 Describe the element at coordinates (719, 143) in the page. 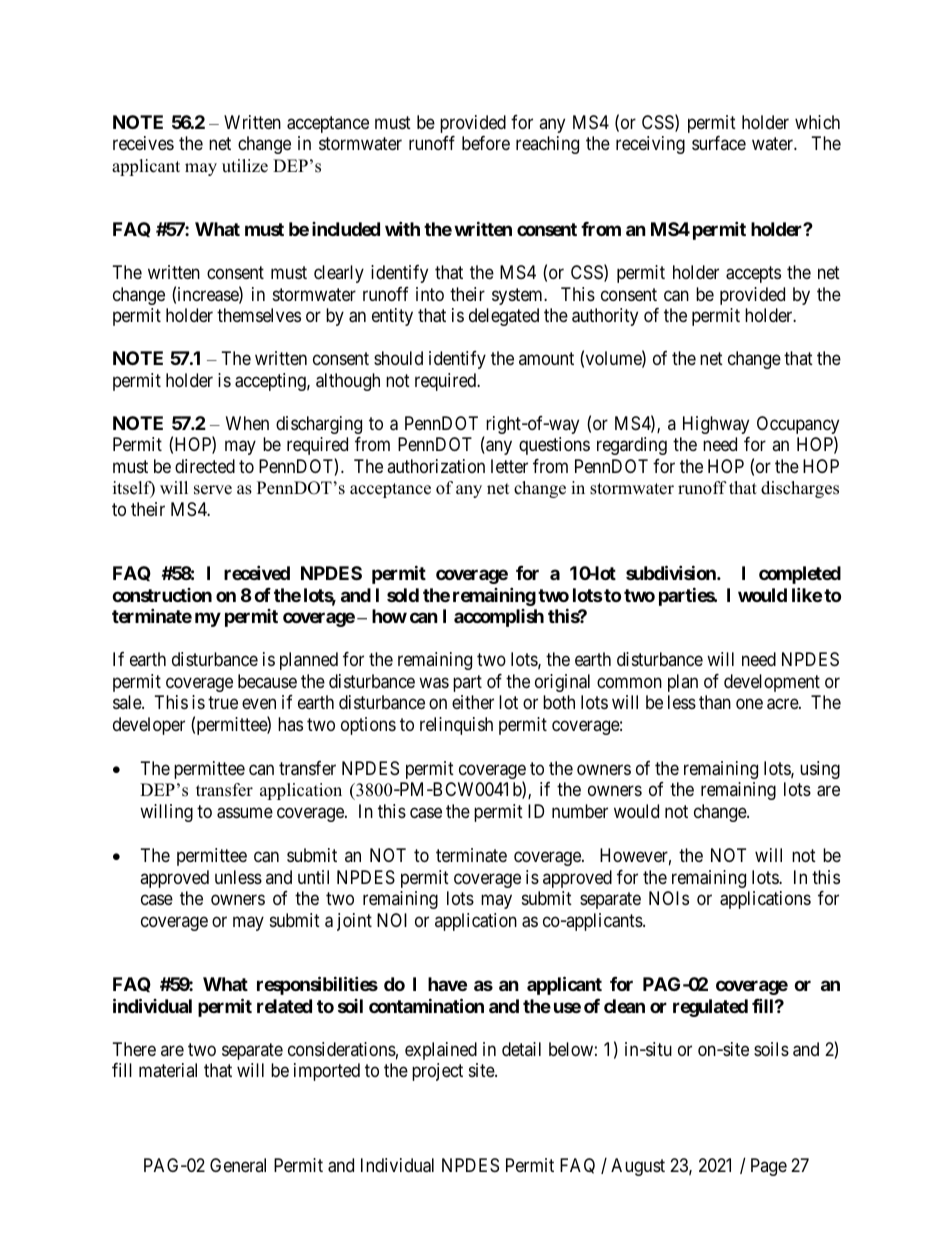

I see `surface` at that location.
